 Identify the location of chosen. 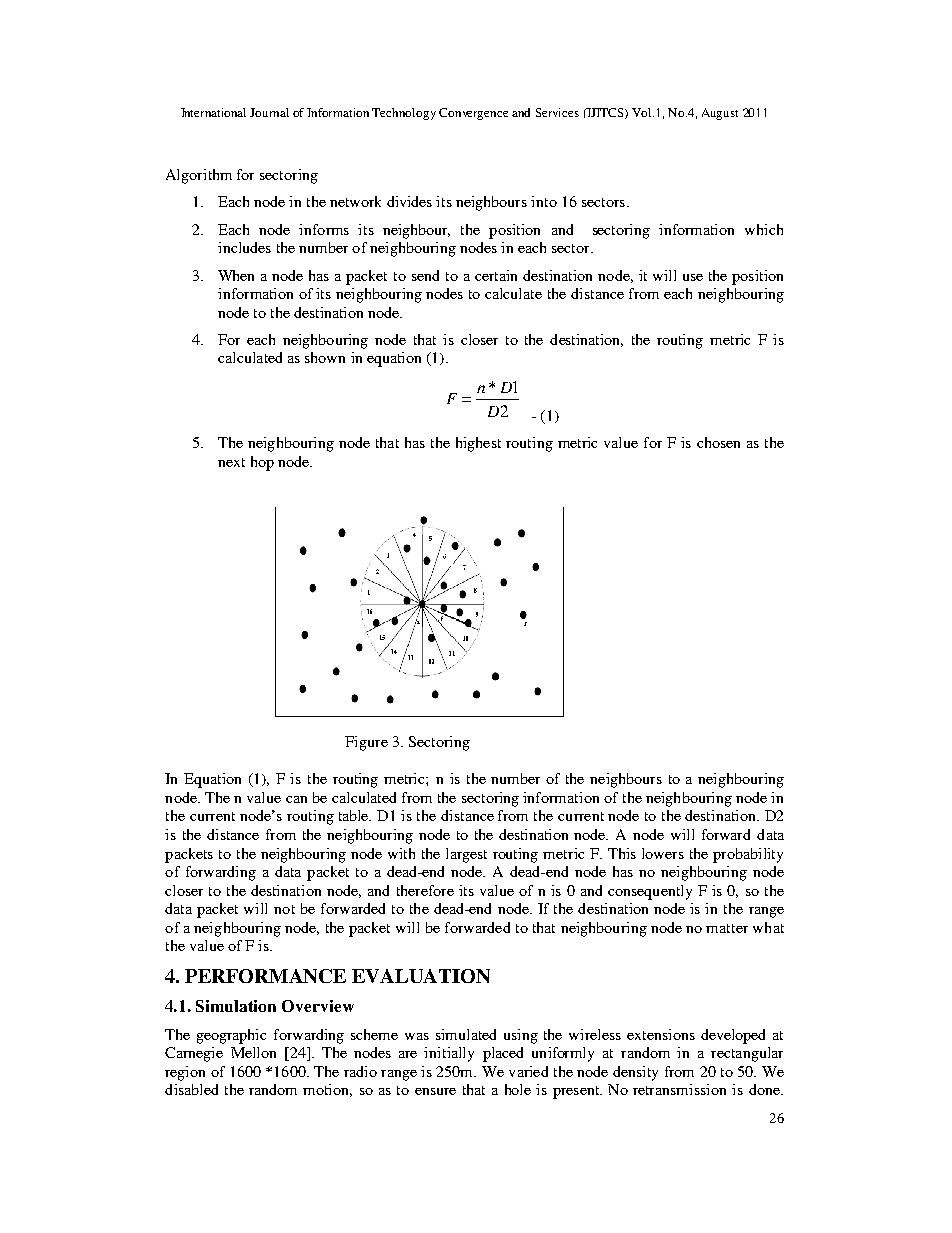
(718, 442).
